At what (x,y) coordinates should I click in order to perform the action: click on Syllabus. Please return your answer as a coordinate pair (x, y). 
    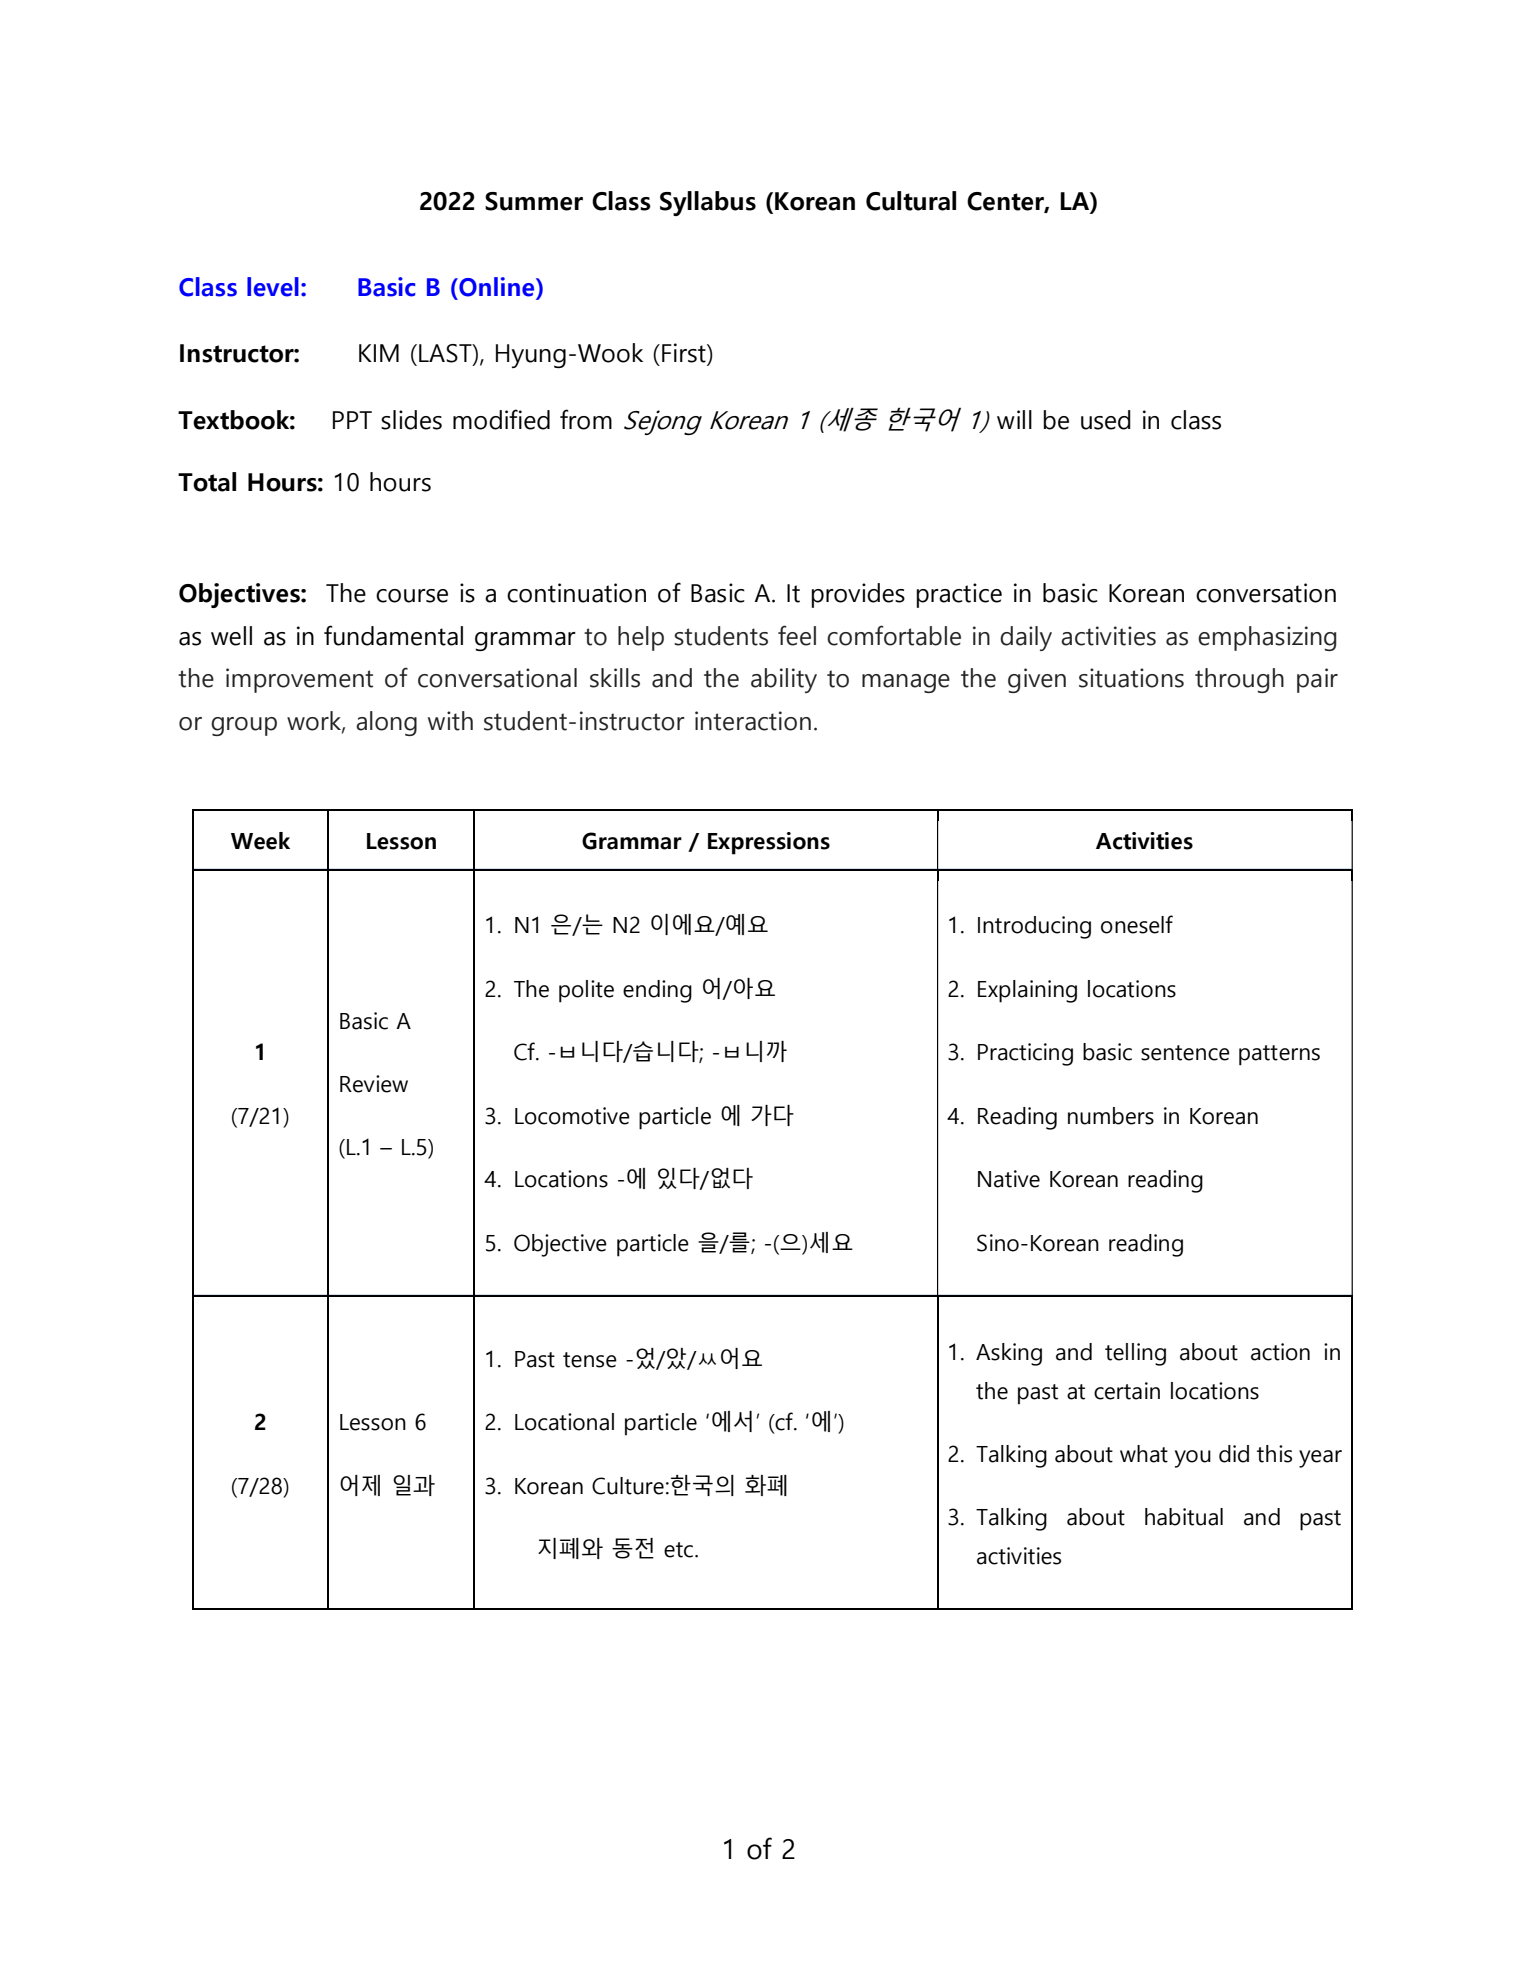
    Looking at the image, I should click on (708, 203).
